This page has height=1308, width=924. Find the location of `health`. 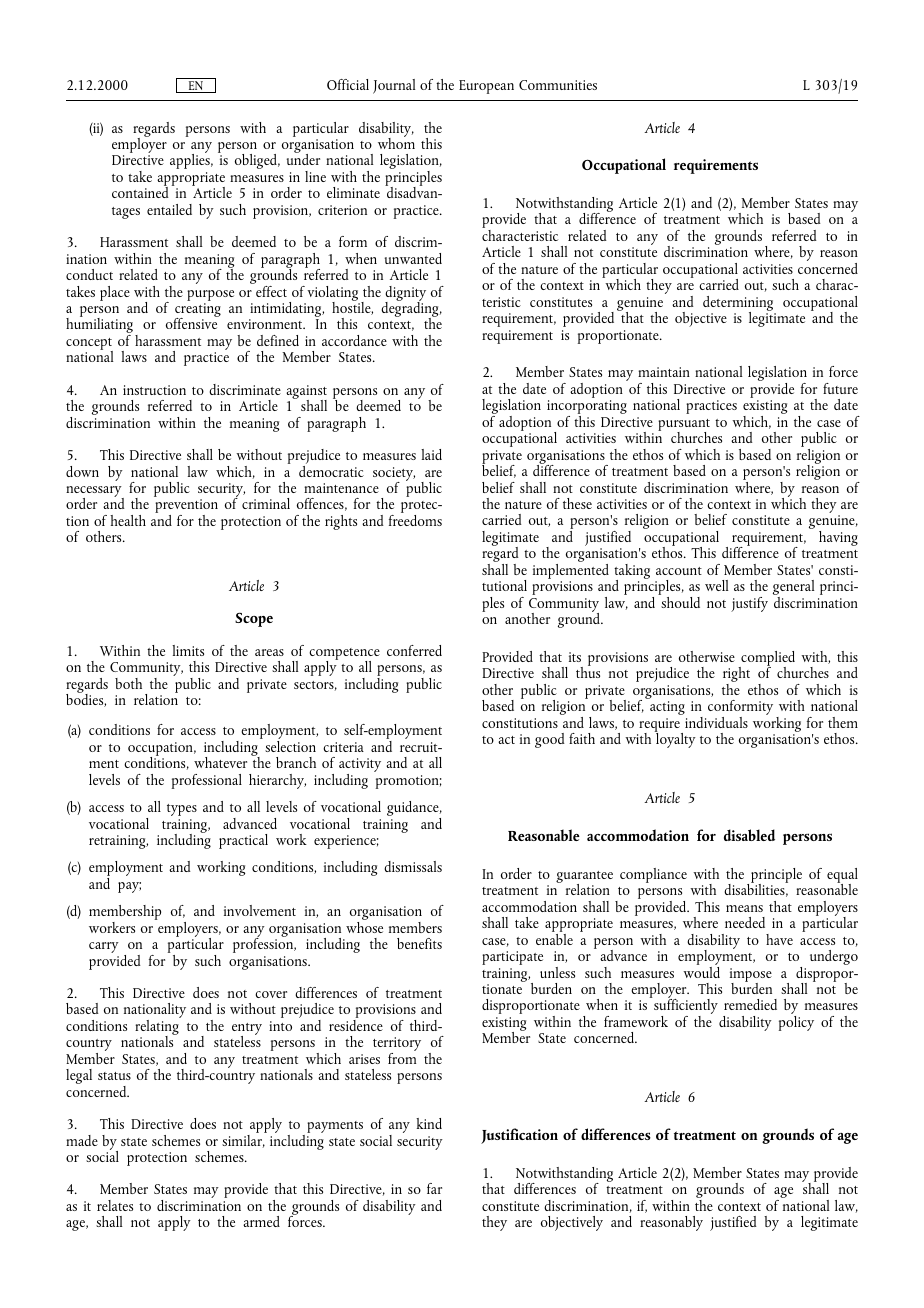

health is located at coordinates (128, 520).
